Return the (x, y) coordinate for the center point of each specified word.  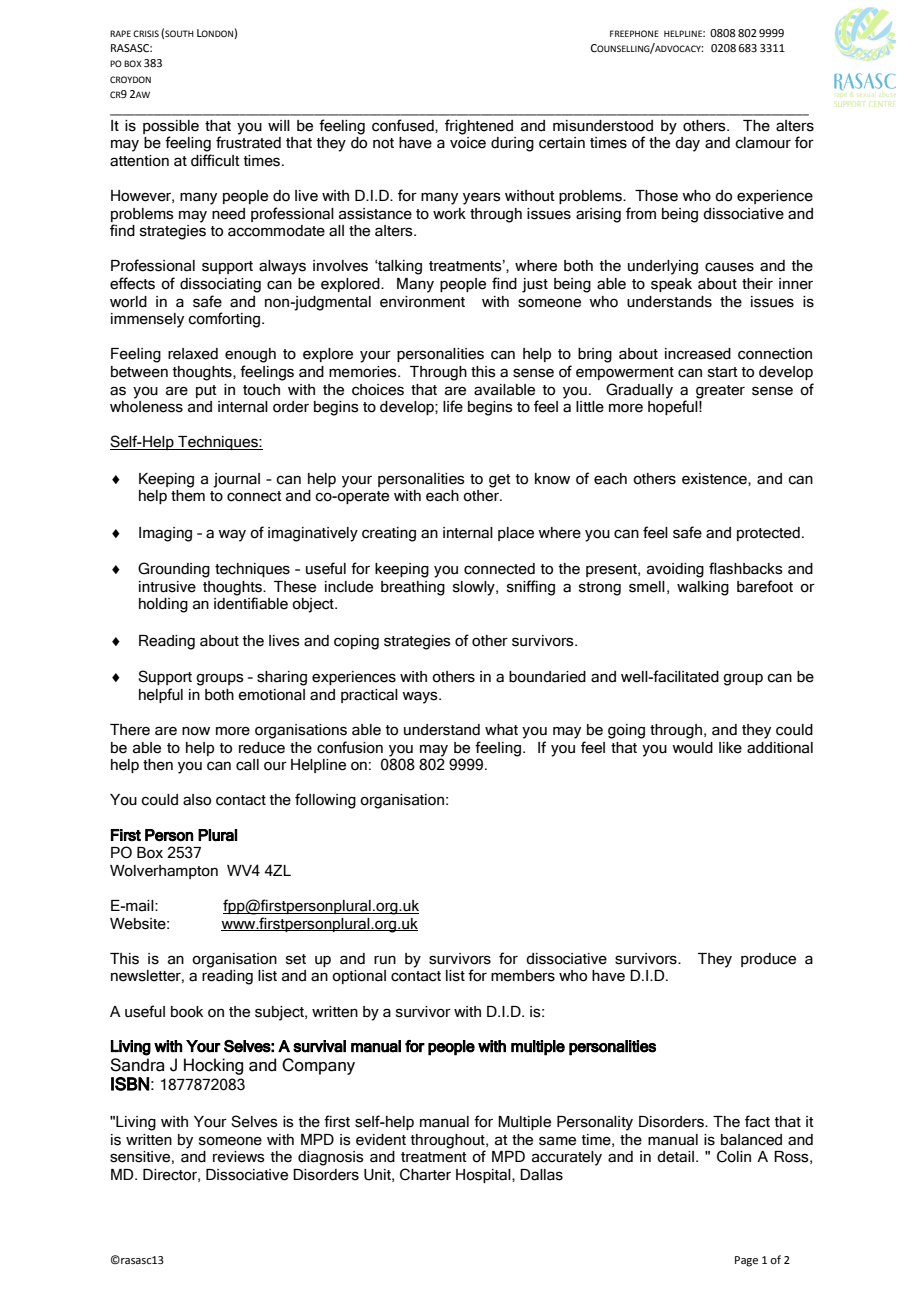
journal (236, 480)
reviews (239, 1157)
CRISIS (146, 33)
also (197, 800)
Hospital (484, 1176)
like (730, 748)
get (500, 481)
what (501, 730)
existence (715, 479)
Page (746, 1261)
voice (468, 143)
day (687, 144)
